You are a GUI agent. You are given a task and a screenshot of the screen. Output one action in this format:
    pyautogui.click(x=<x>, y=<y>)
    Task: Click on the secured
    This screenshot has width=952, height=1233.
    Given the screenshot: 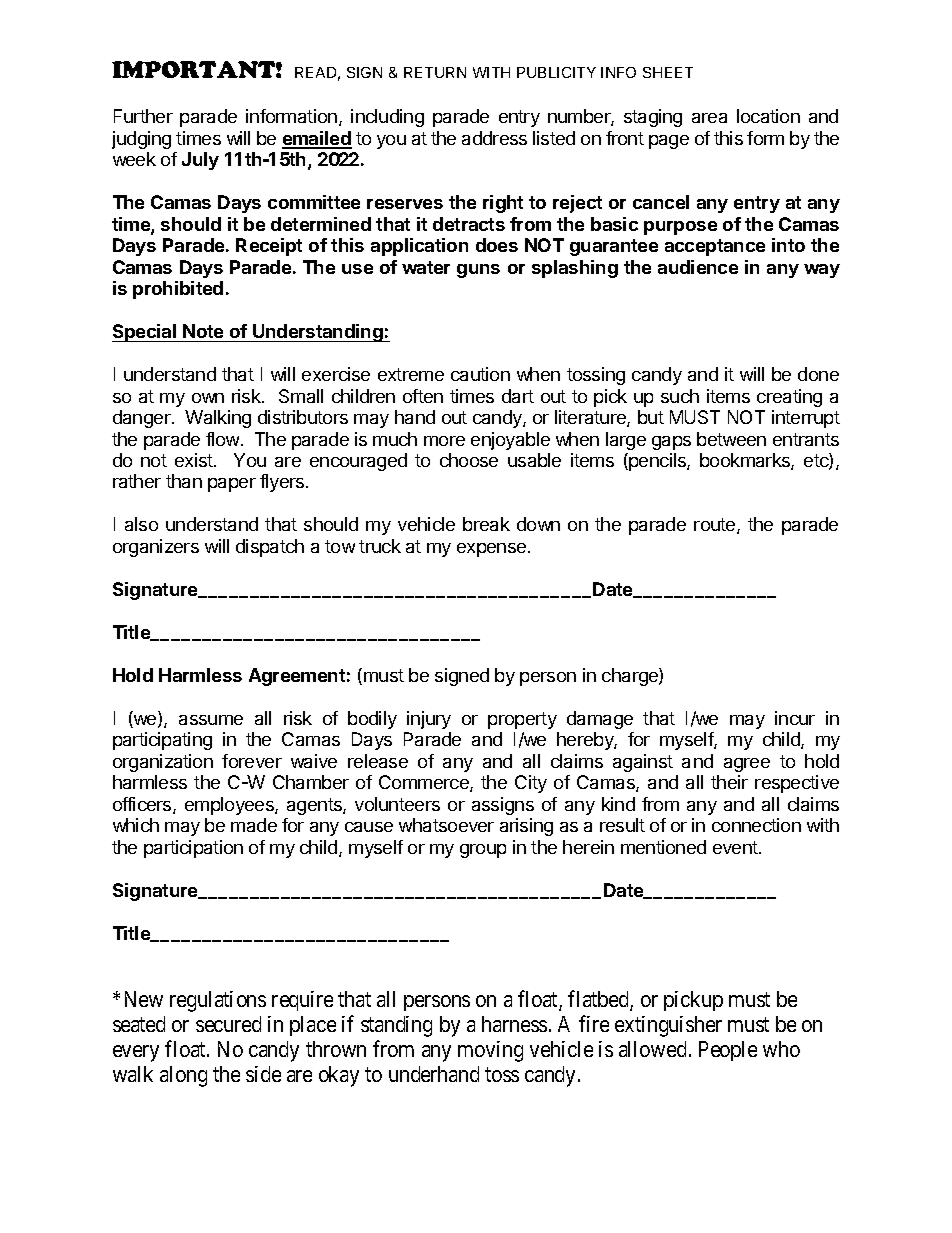 What is the action you would take?
    pyautogui.click(x=228, y=1024)
